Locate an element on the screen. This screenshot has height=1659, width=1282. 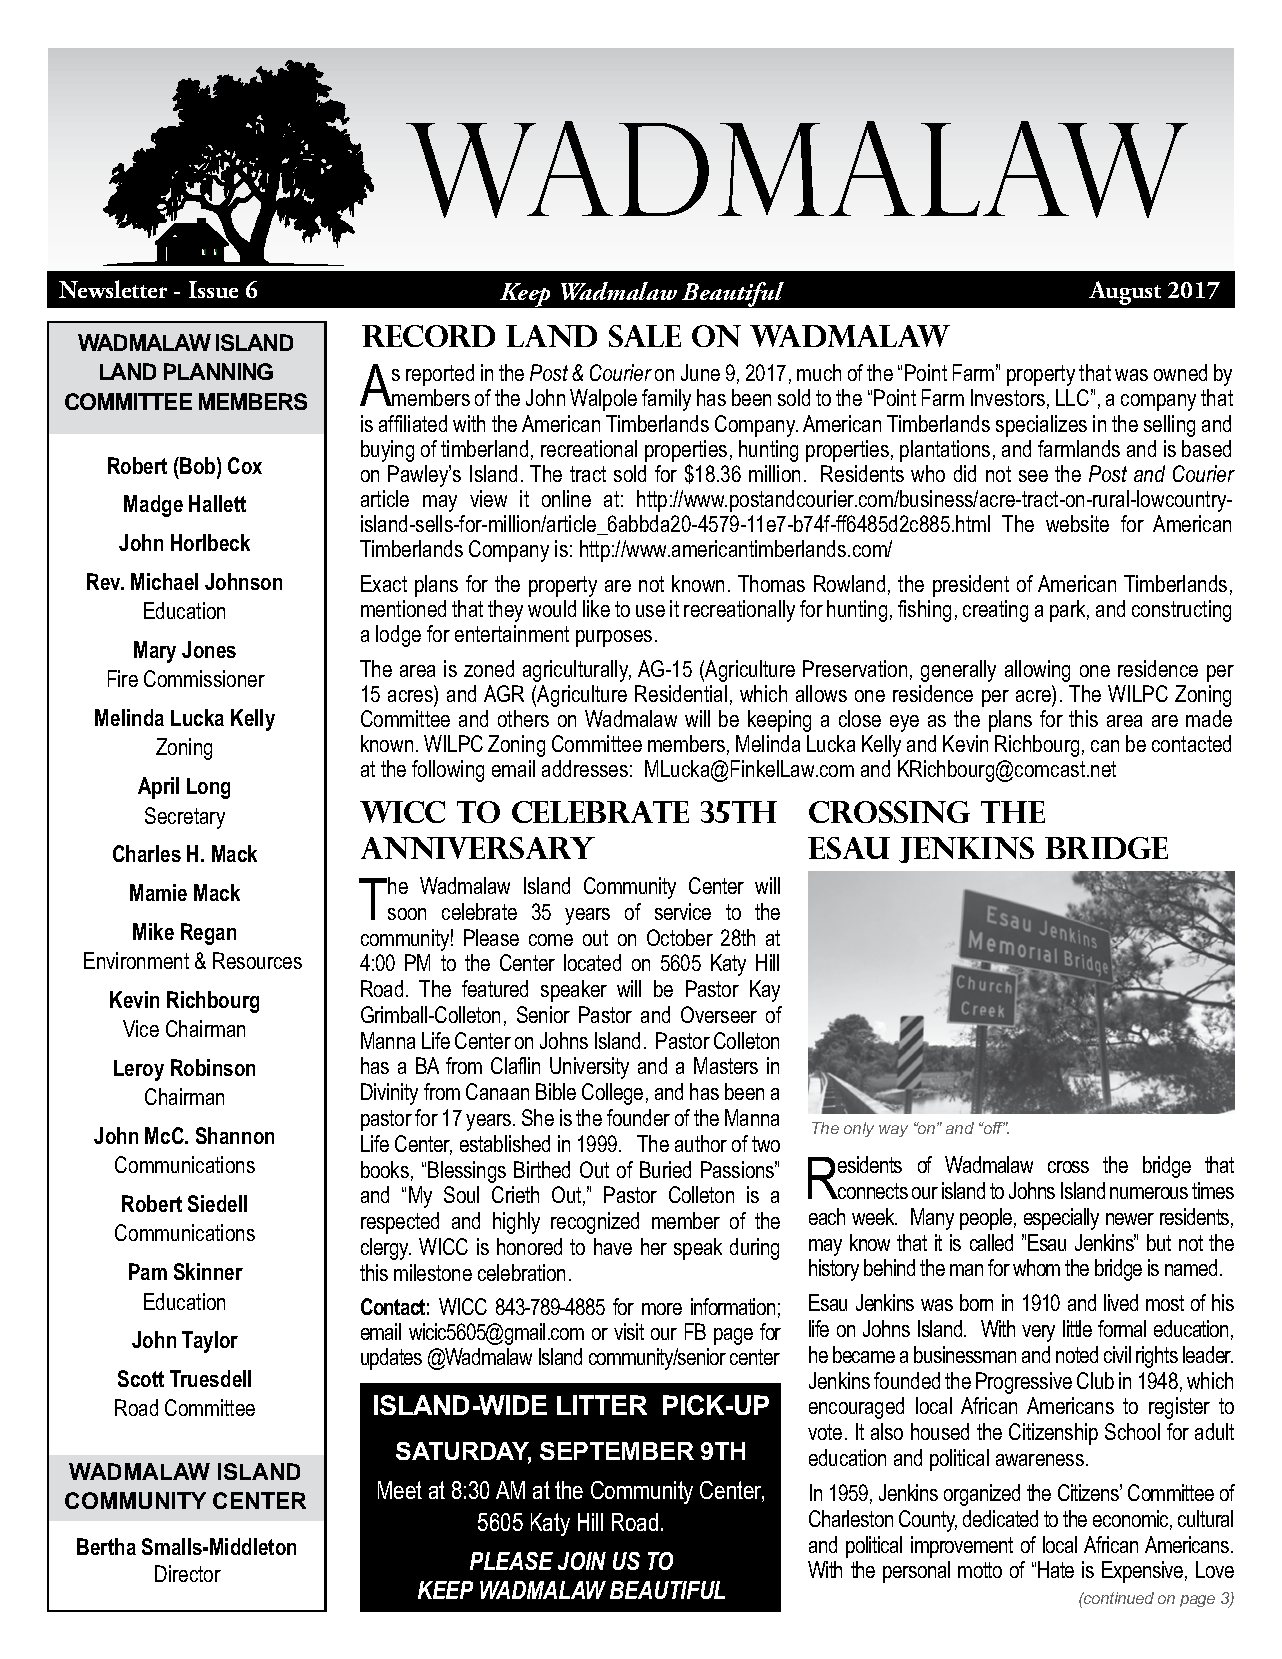
Regan is located at coordinates (208, 934).
